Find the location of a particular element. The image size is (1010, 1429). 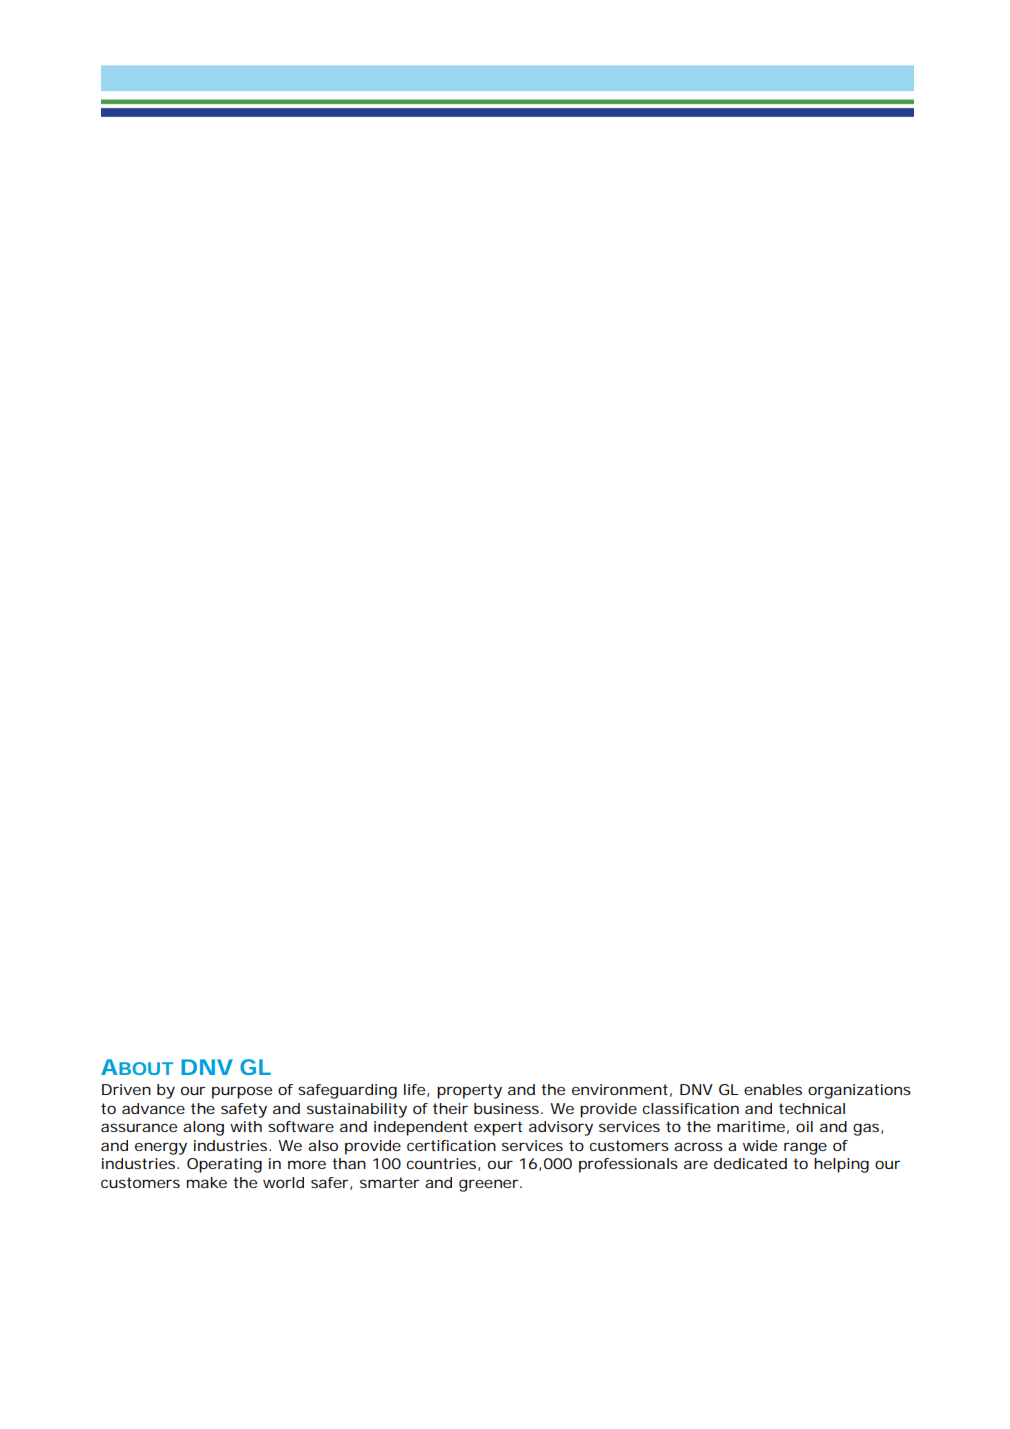

Operating is located at coordinates (224, 1165).
